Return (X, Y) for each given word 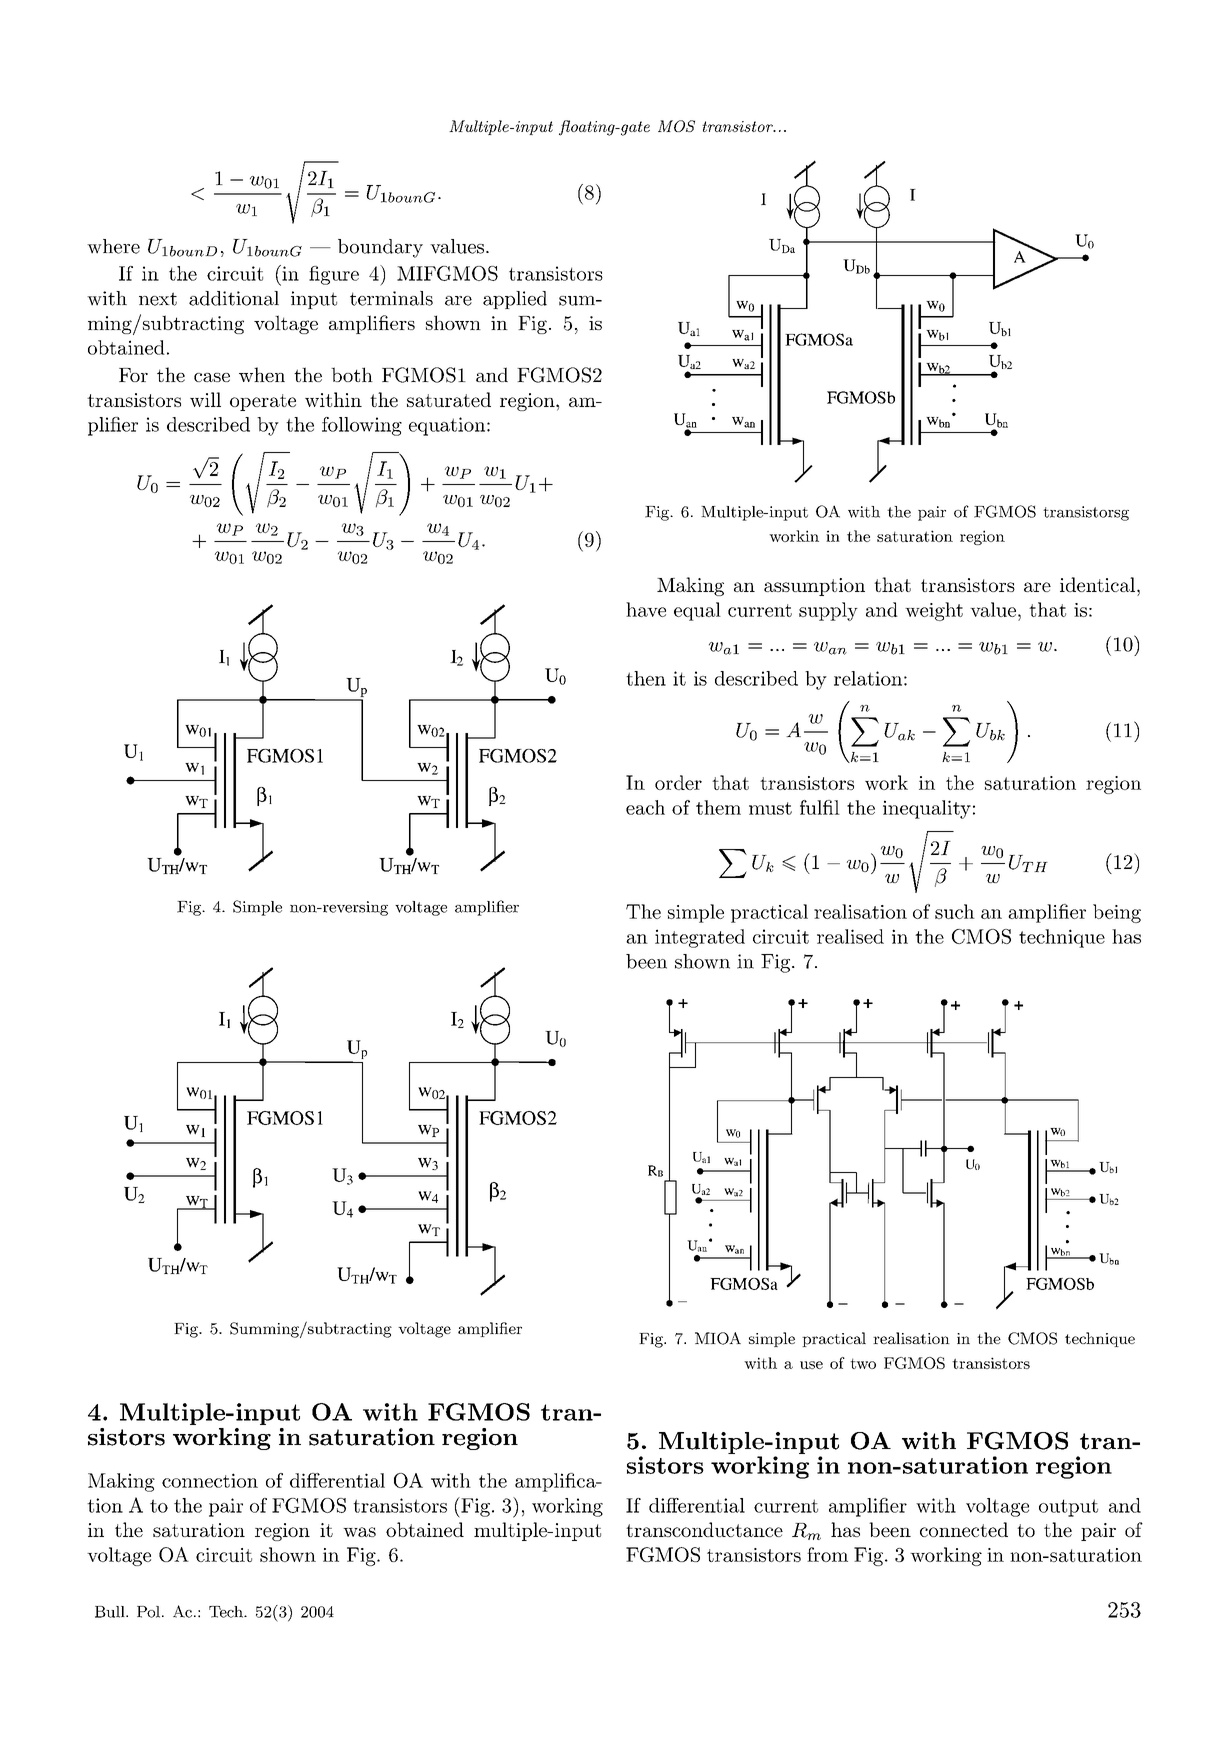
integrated (700, 938)
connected (964, 1529)
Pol (148, 1612)
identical (1097, 584)
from (827, 1554)
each (645, 807)
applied (515, 300)
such (955, 911)
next (158, 299)
